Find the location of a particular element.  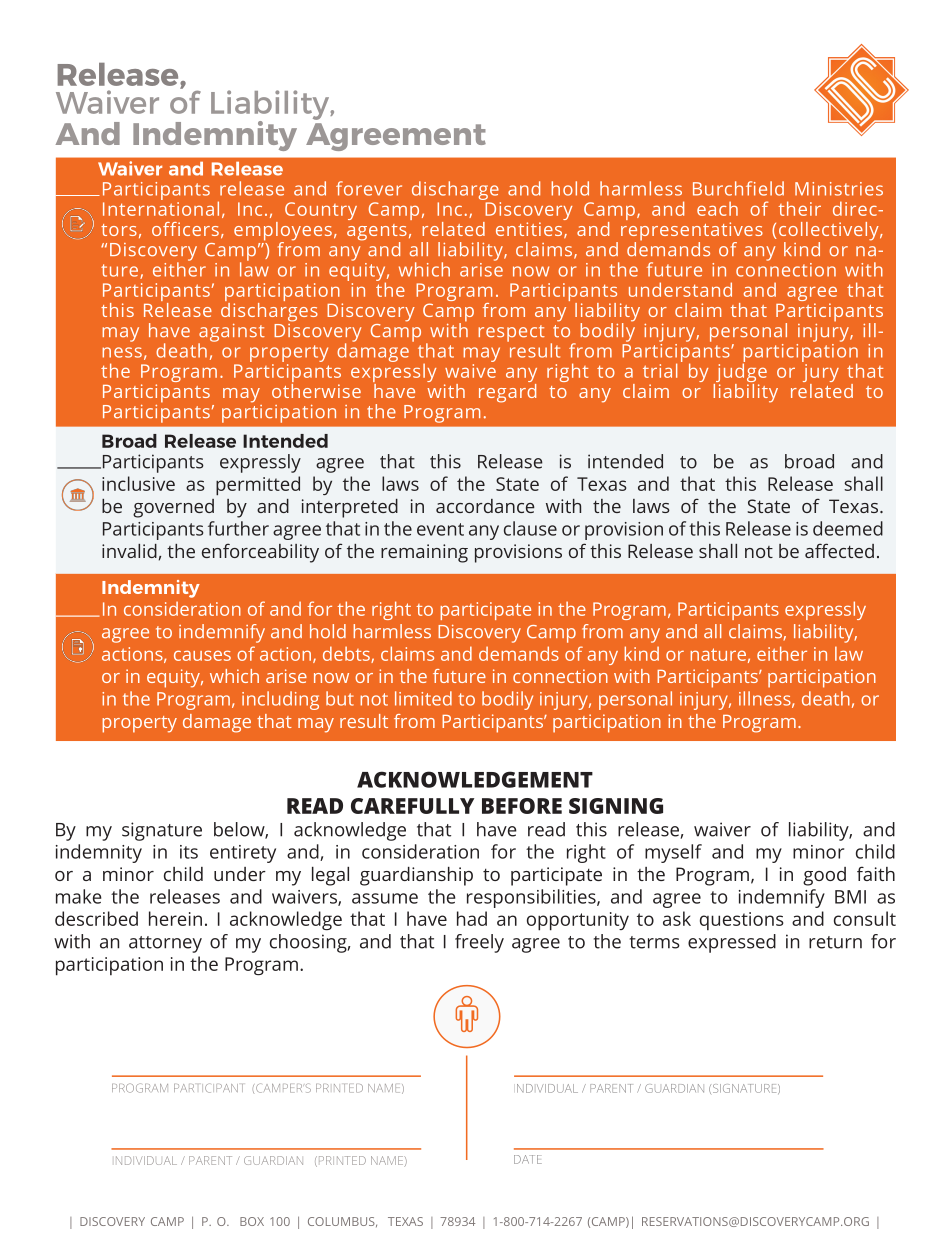

entities is located at coordinates (529, 229).
